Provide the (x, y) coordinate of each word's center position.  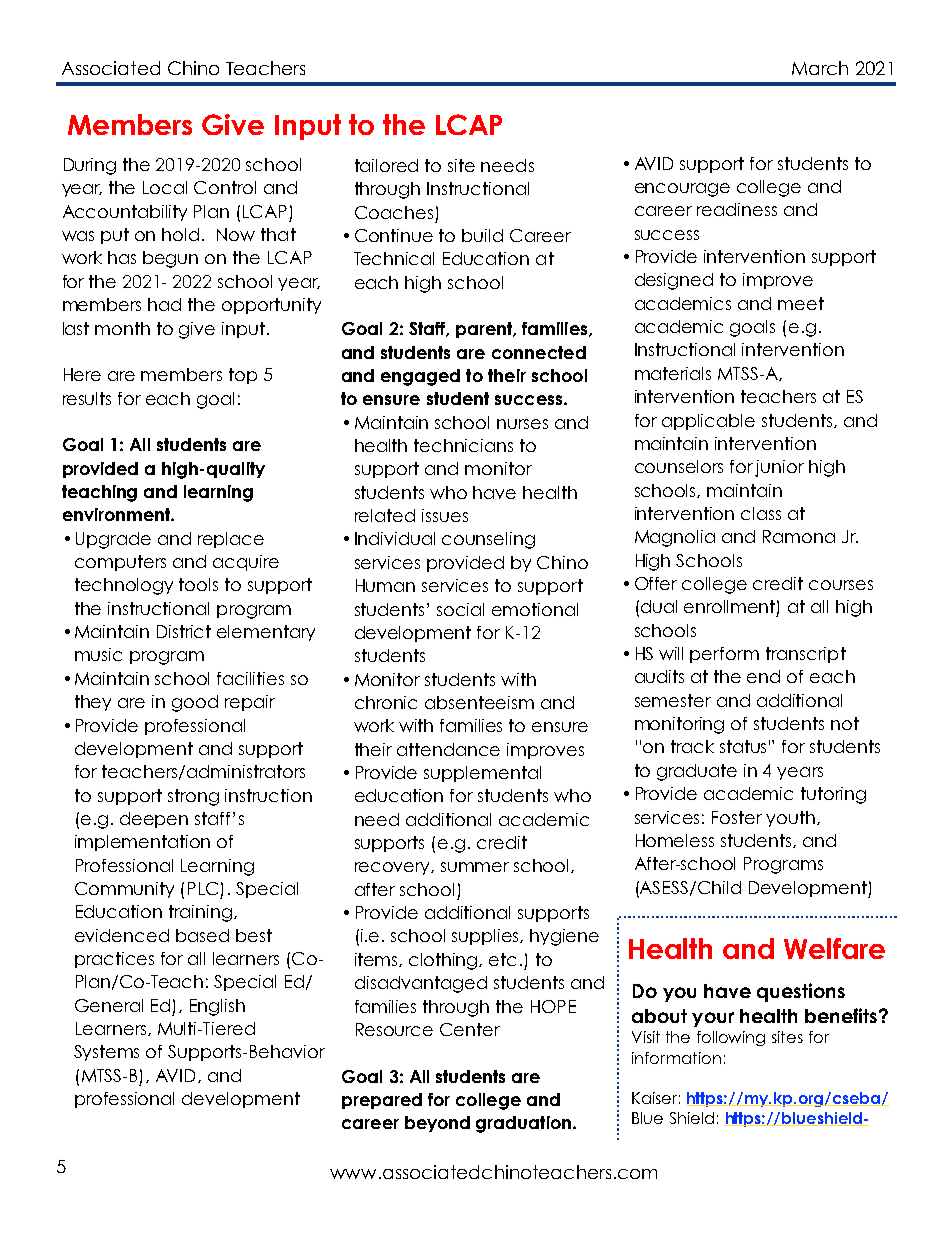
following (731, 1038)
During (90, 166)
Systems (106, 1053)
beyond (437, 1124)
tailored (386, 165)
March (820, 68)
